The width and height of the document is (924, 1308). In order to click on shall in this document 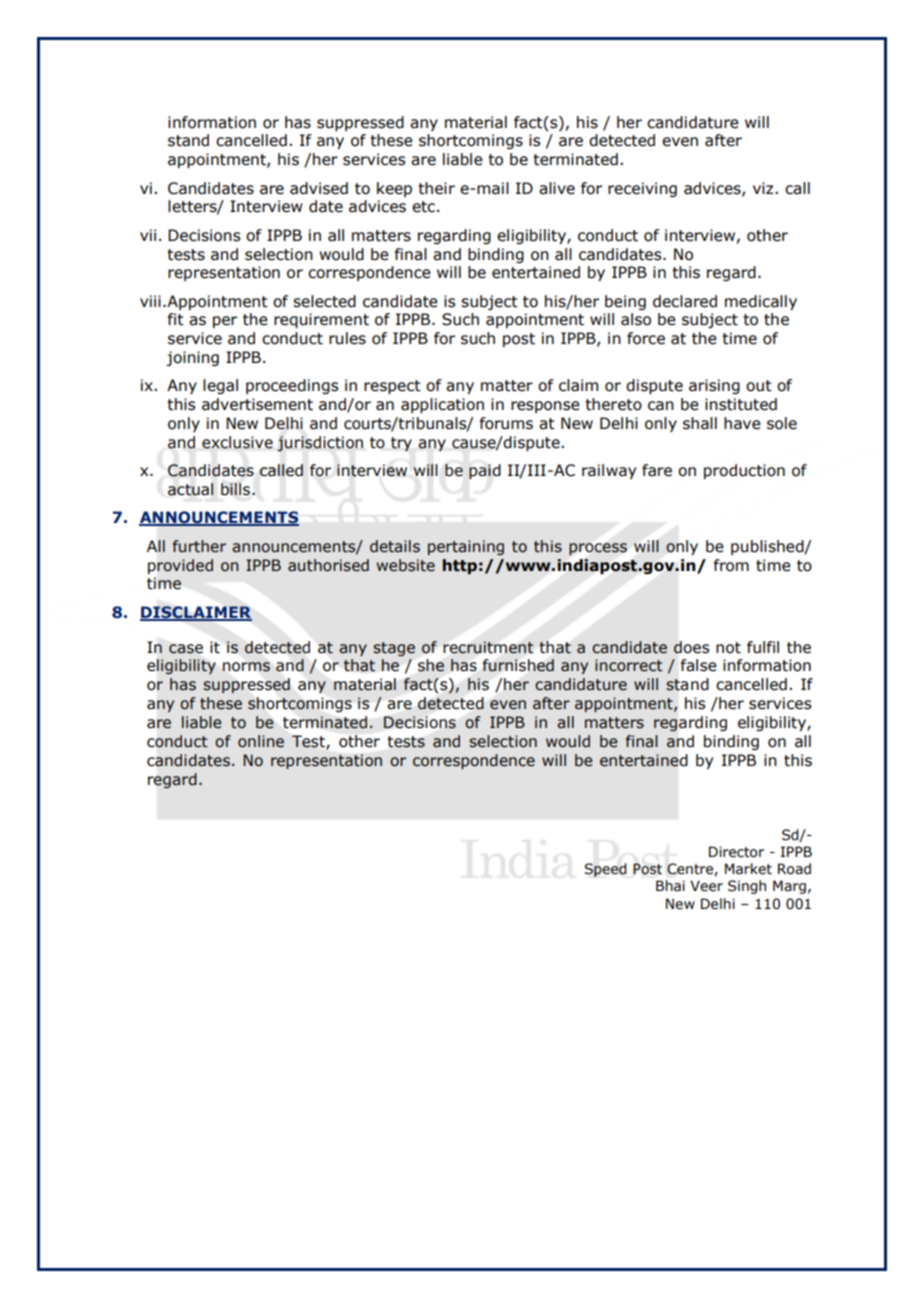, I will do `click(700, 423)`.
